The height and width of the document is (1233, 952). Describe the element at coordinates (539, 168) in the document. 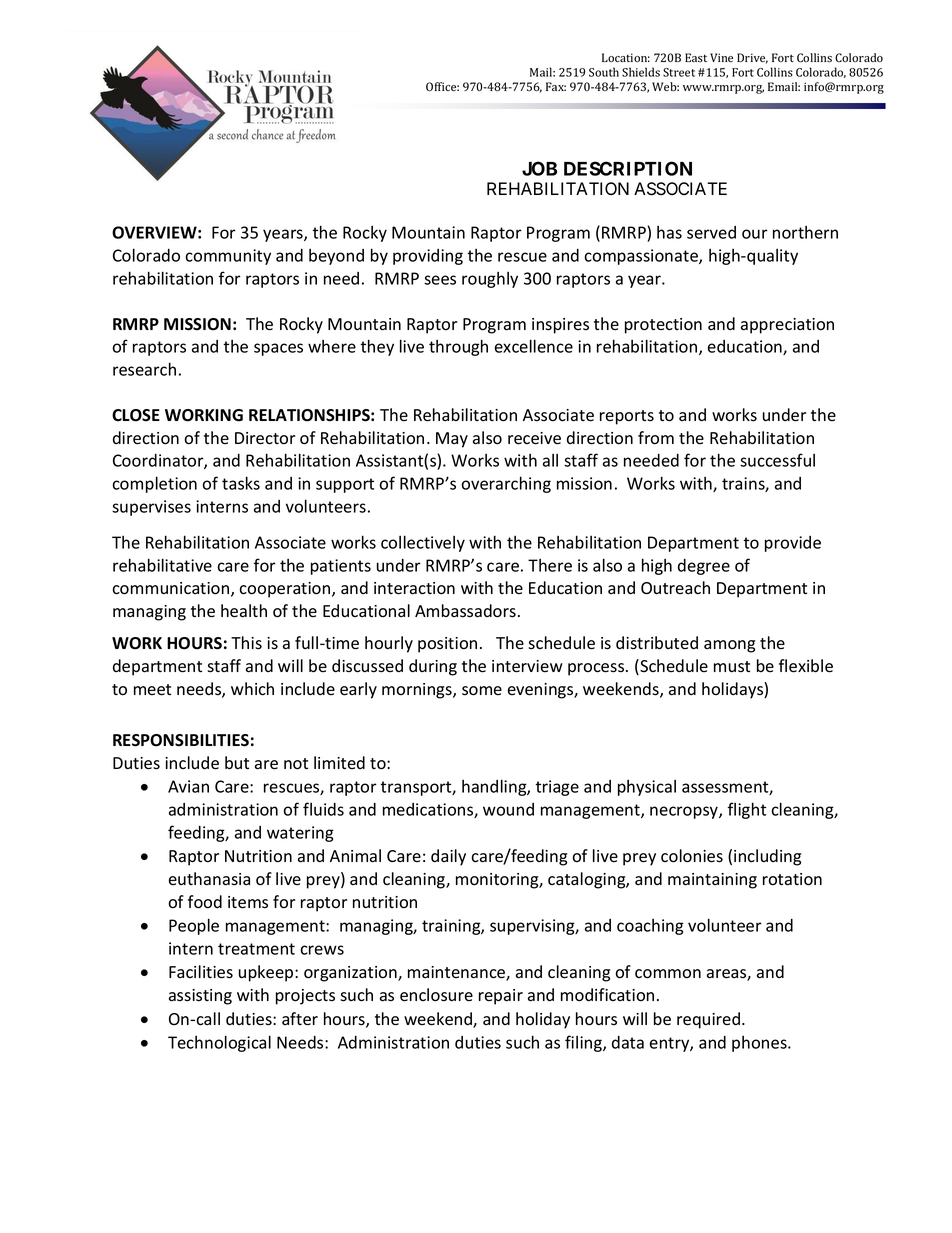

I see `JOB` at that location.
